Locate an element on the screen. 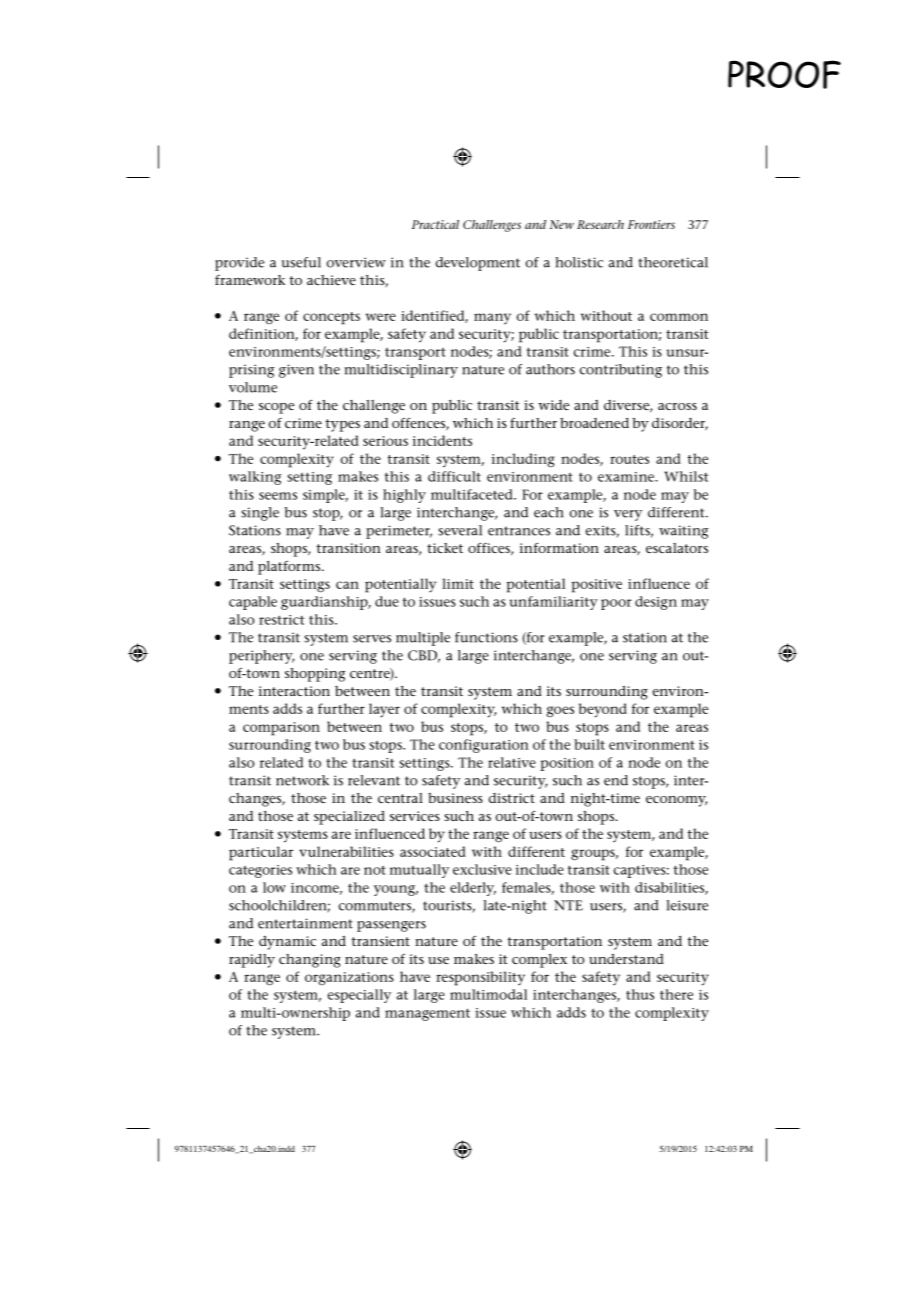 The image size is (924, 1308). changing is located at coordinates (310, 961).
